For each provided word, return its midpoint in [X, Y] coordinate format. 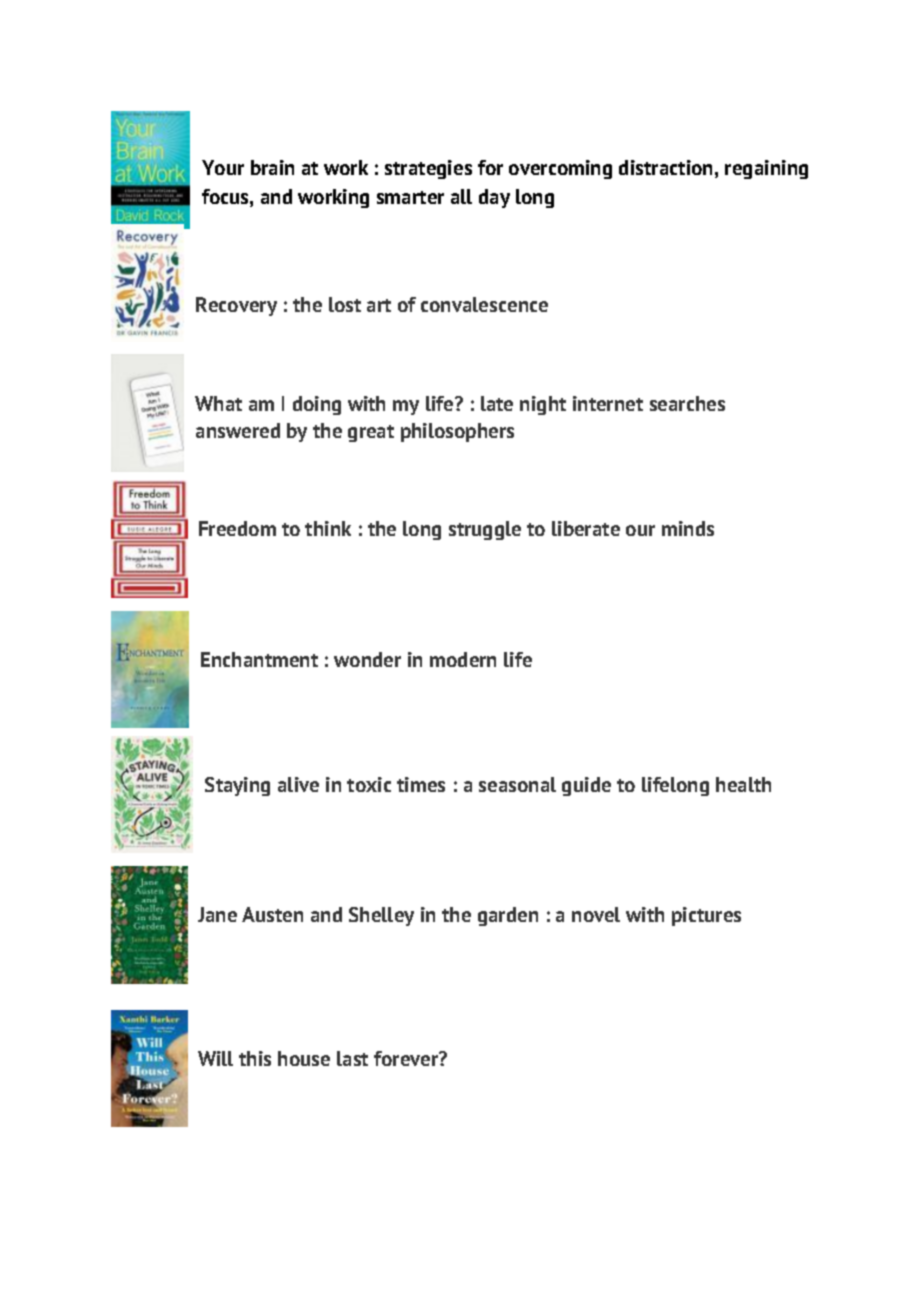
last [352, 1058]
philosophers [457, 432]
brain [272, 167]
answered [238, 430]
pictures [706, 916]
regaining [766, 169]
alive [298, 784]
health [743, 784]
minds [688, 528]
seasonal [517, 784]
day [494, 198]
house [304, 1058]
